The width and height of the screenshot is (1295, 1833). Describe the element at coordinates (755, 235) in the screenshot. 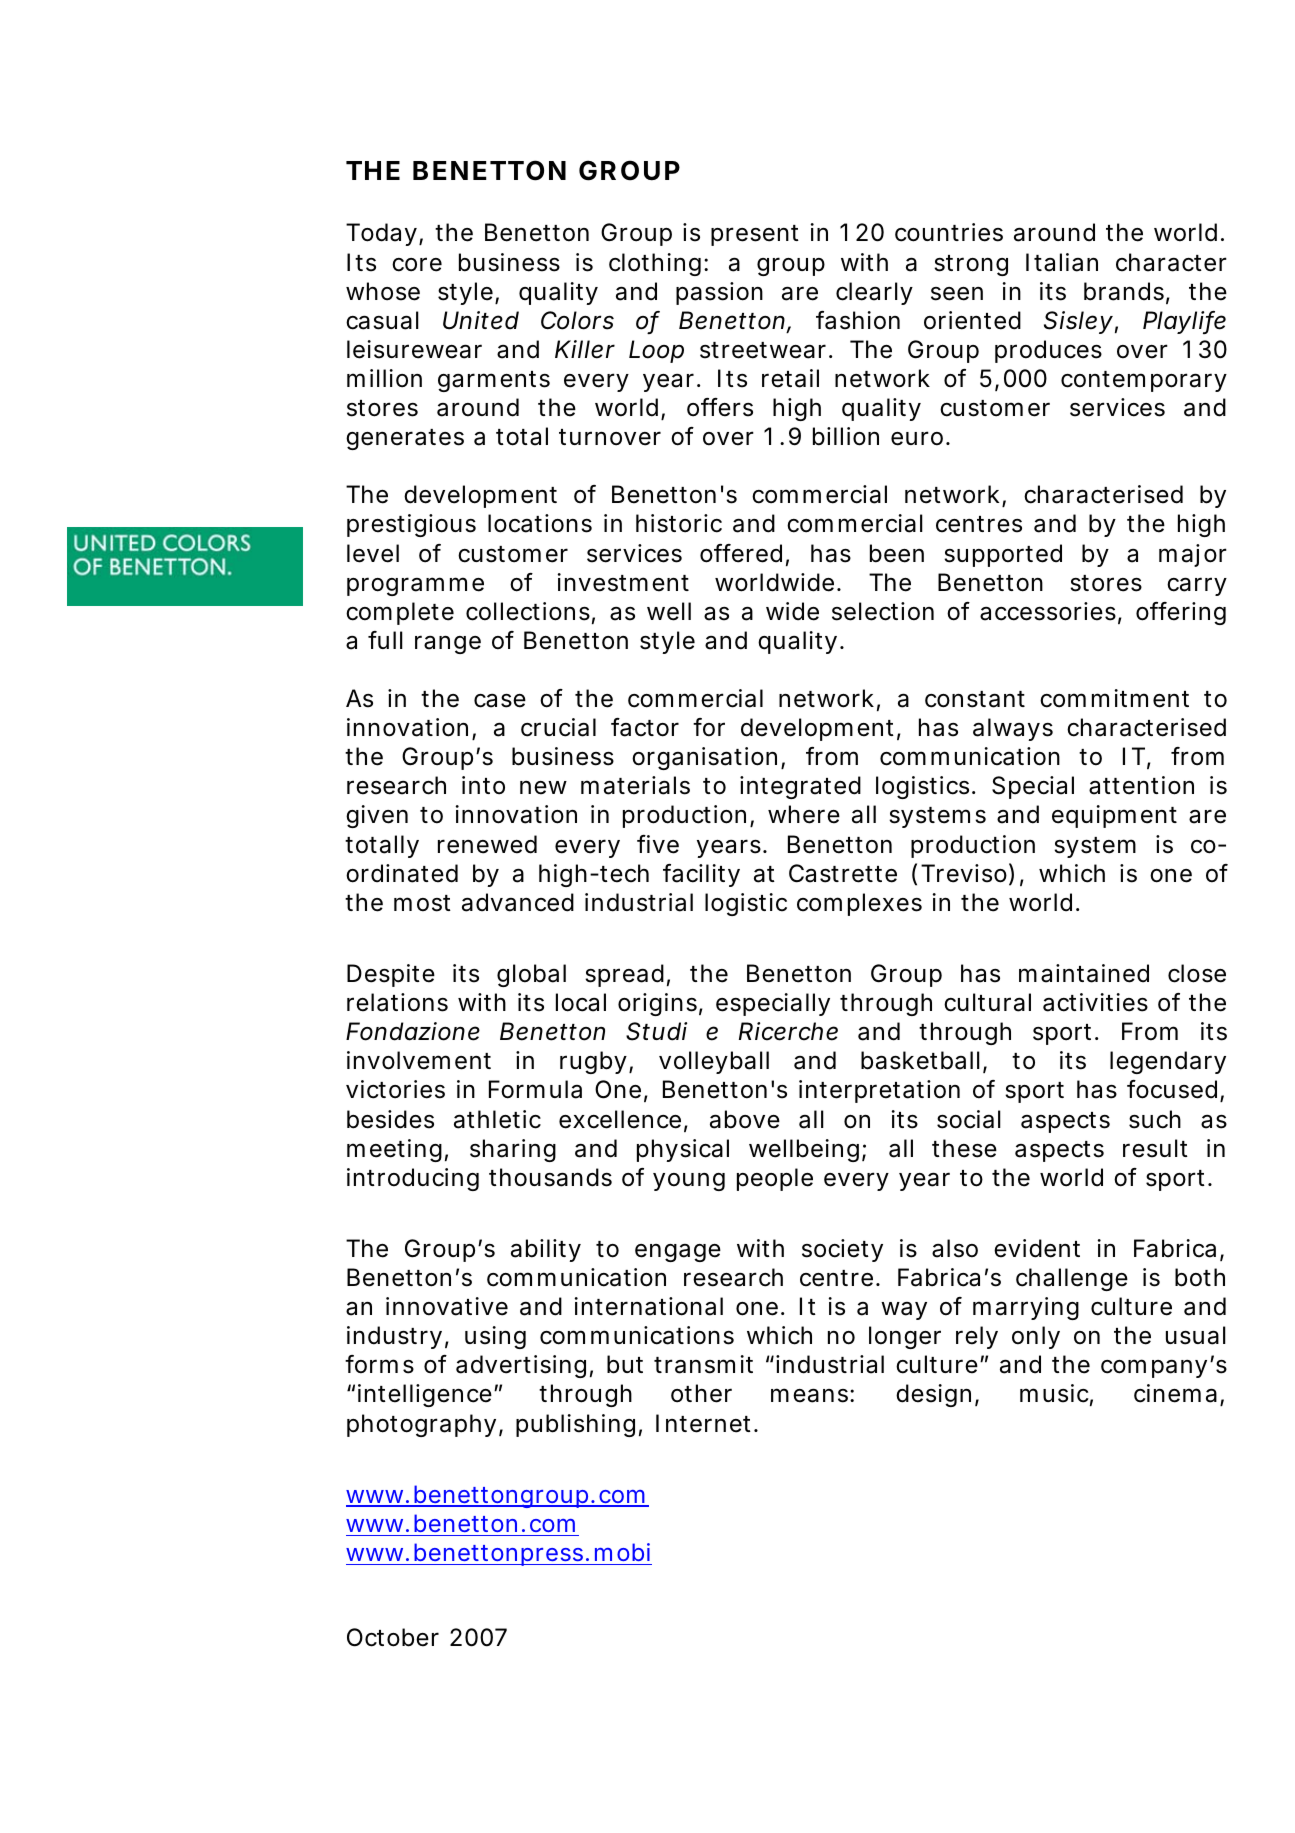

I see `present` at that location.
